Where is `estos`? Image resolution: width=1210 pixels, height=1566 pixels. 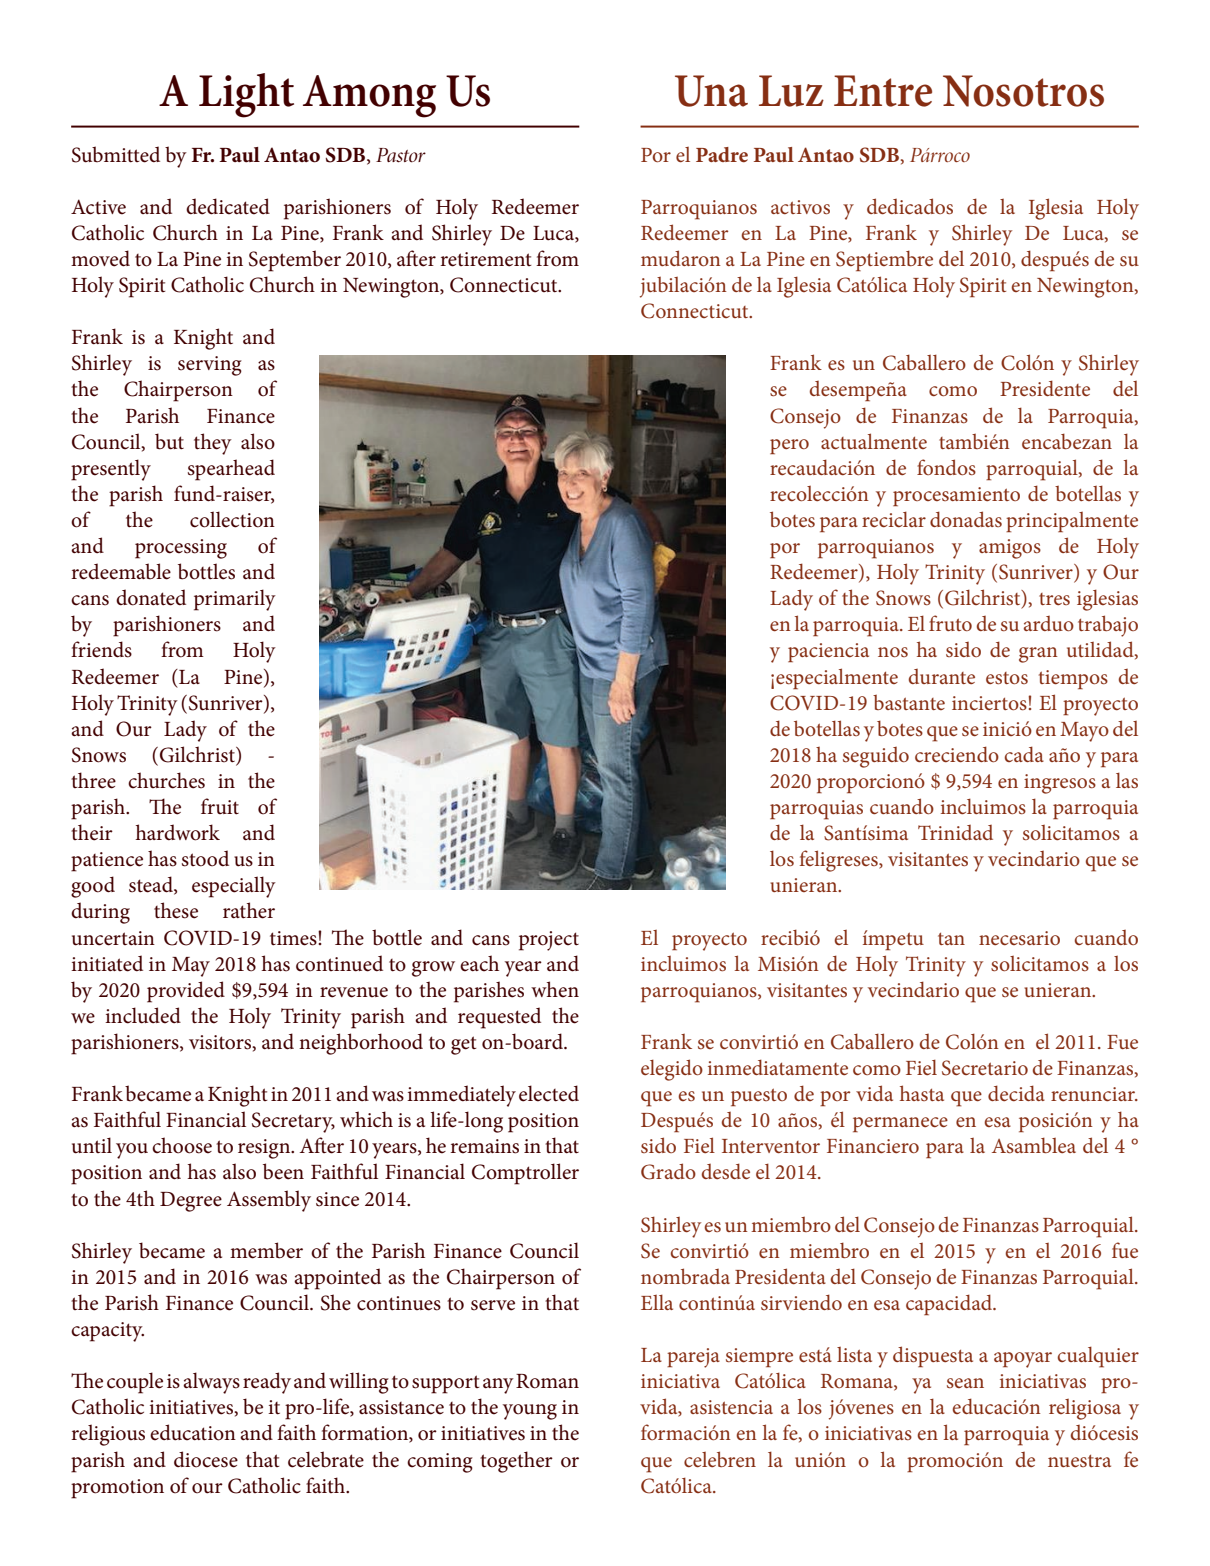 estos is located at coordinates (1007, 678).
